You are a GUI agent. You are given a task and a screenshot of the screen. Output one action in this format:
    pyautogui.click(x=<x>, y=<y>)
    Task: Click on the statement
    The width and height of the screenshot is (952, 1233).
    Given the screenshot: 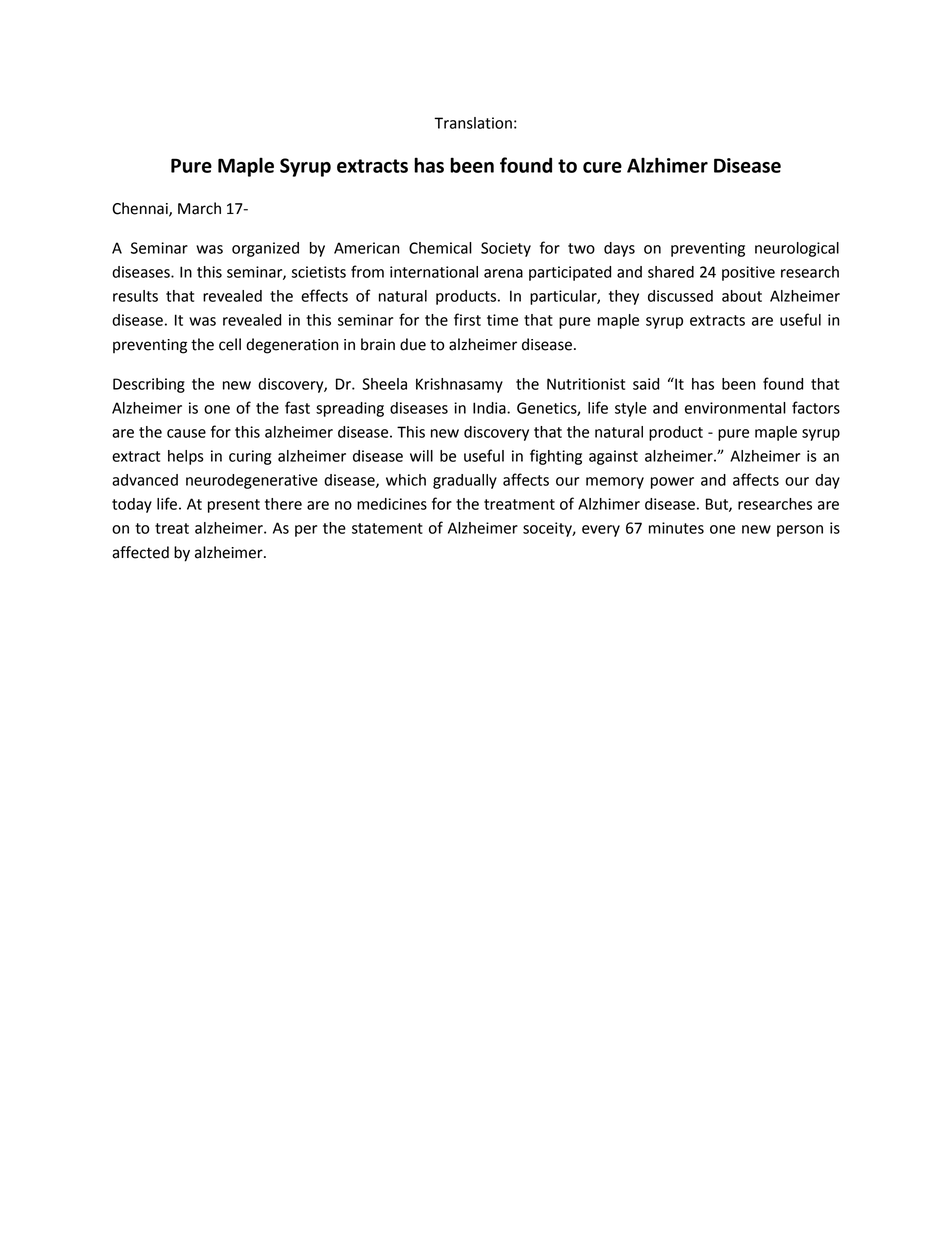 What is the action you would take?
    pyautogui.click(x=387, y=528)
